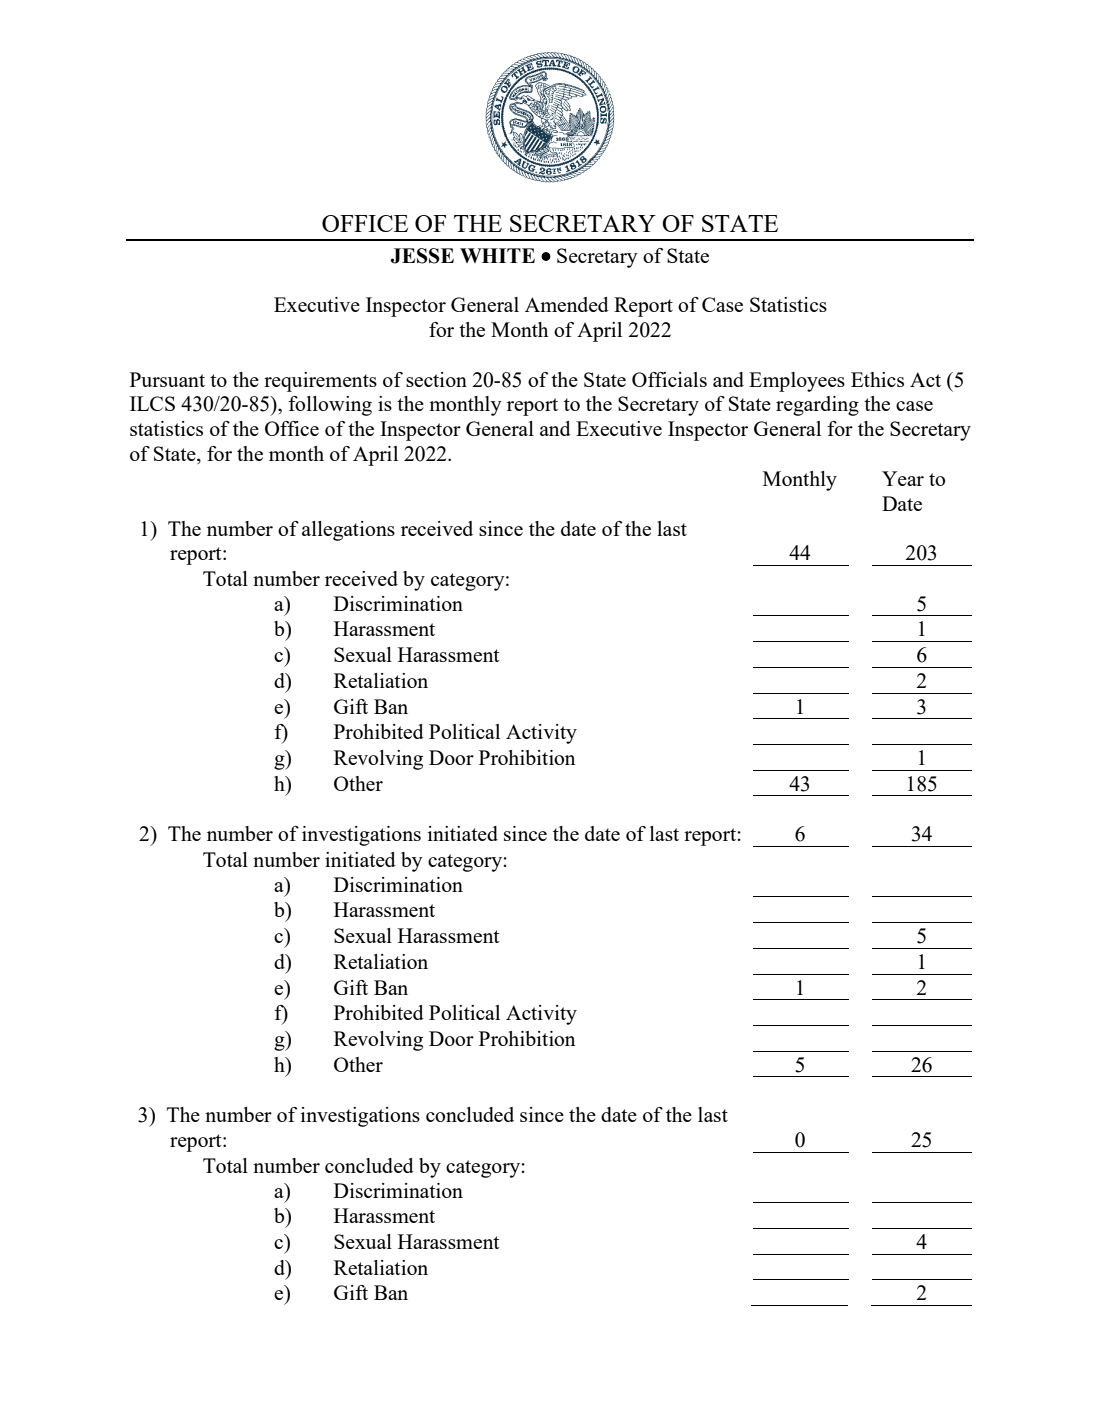 This screenshot has height=1424, width=1101. I want to click on Ethics, so click(877, 379).
